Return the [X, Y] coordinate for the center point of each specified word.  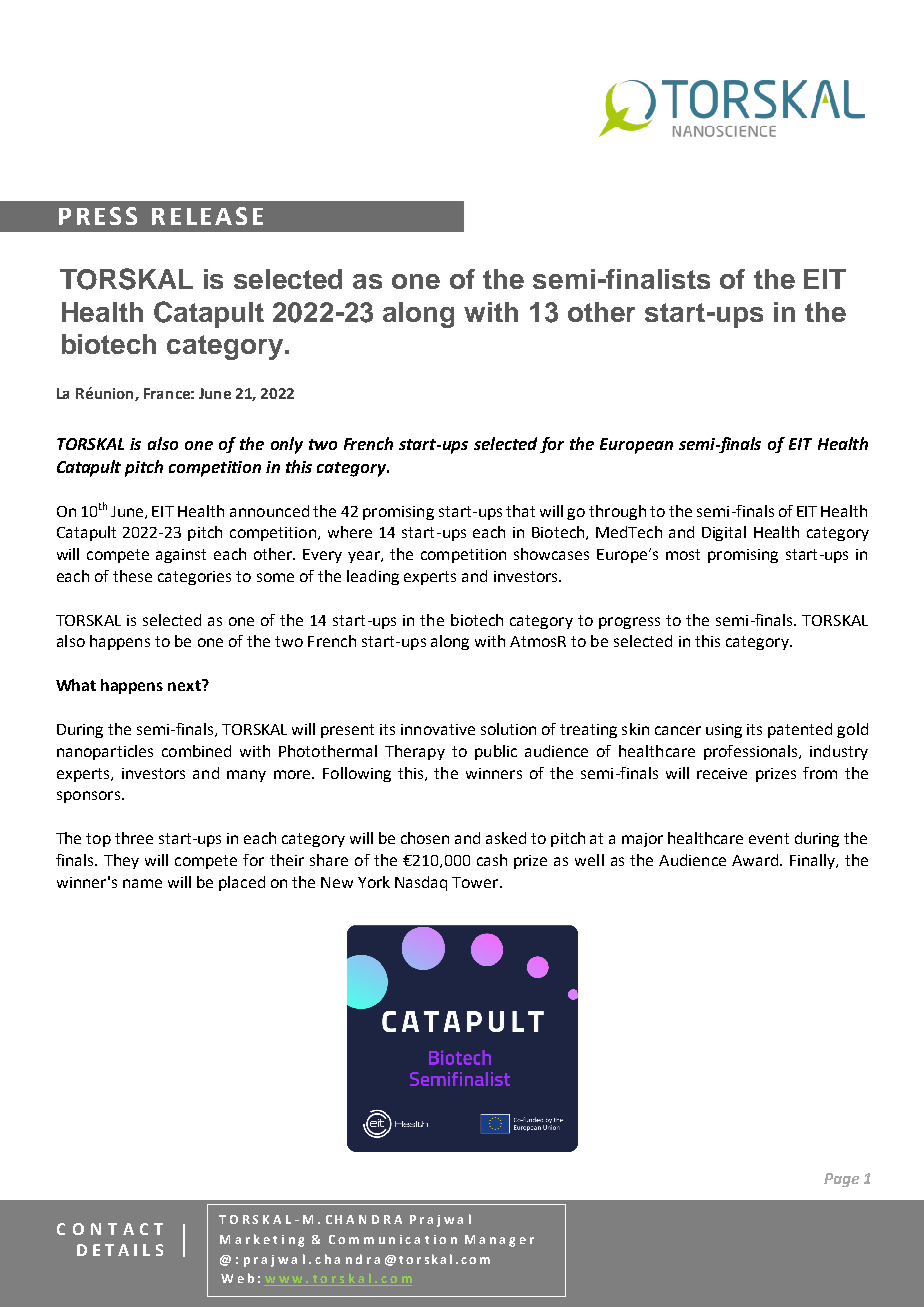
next [185, 685]
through [617, 512]
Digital [724, 533]
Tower [476, 882]
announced [269, 511]
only [287, 445]
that [520, 511]
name [142, 883]
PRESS [98, 216]
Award [755, 860]
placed [242, 883]
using [724, 731]
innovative [438, 729]
